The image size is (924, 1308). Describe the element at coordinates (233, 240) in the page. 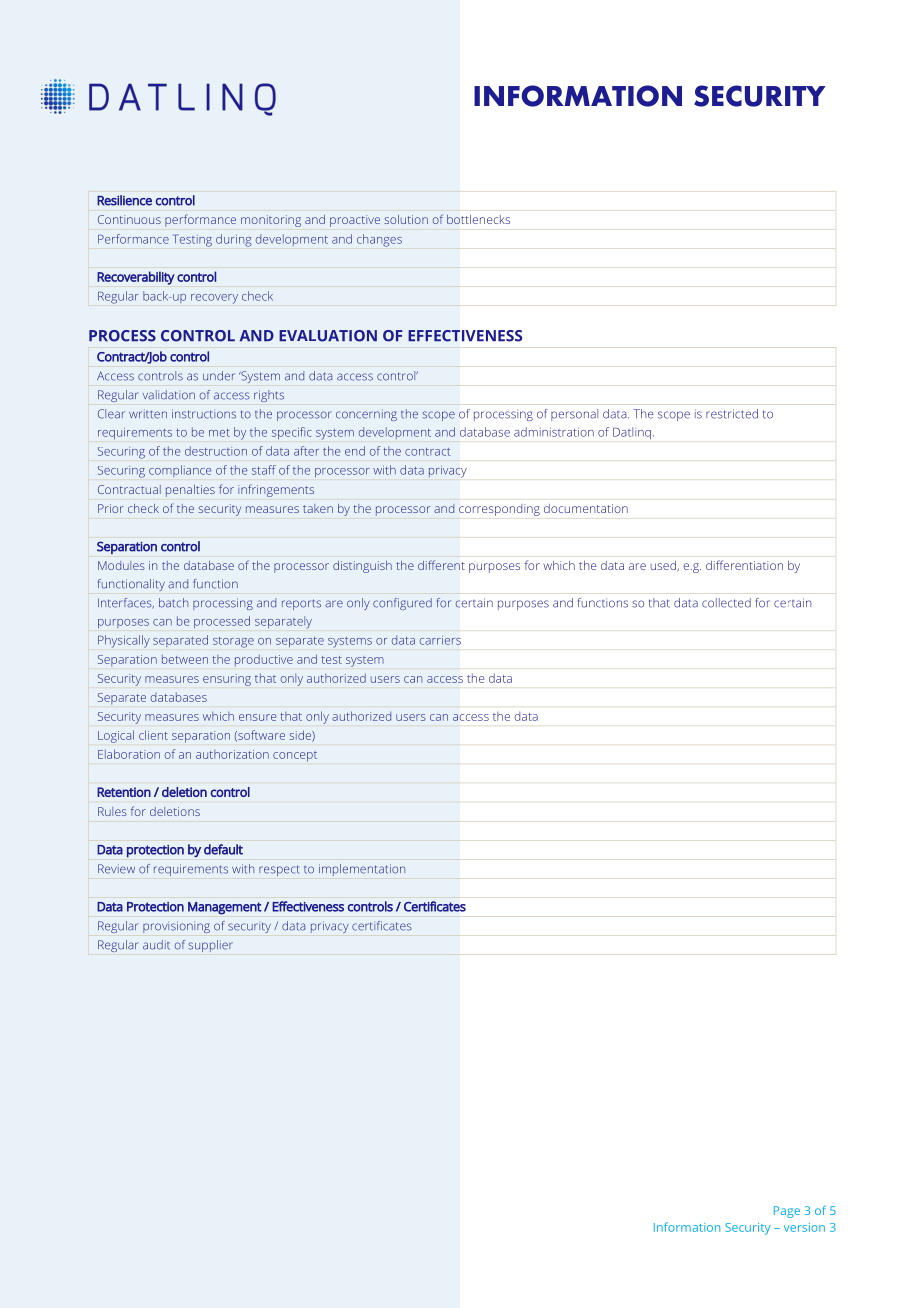

I see `during` at that location.
